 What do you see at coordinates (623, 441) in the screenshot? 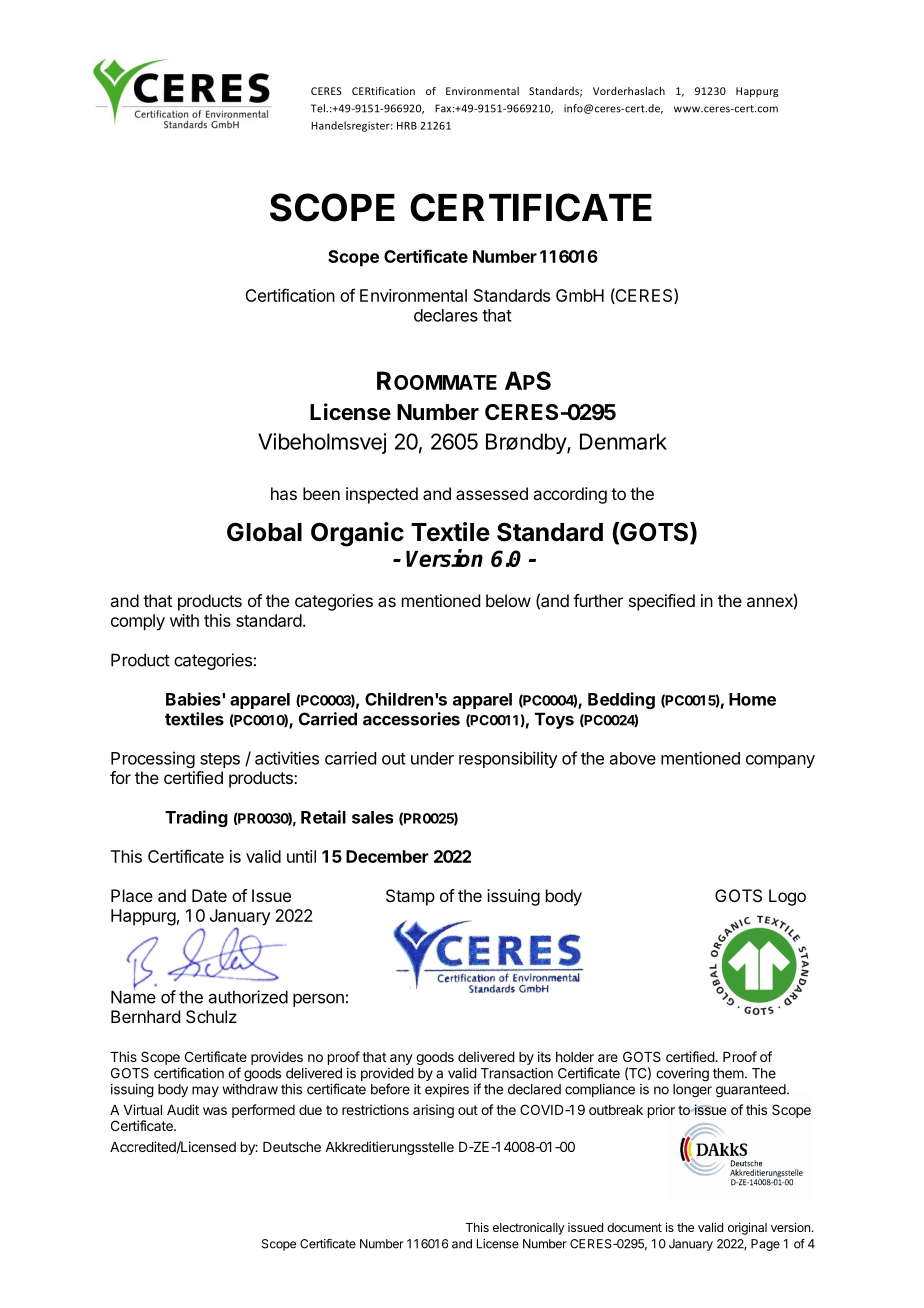
I see `Denmark` at bounding box center [623, 441].
